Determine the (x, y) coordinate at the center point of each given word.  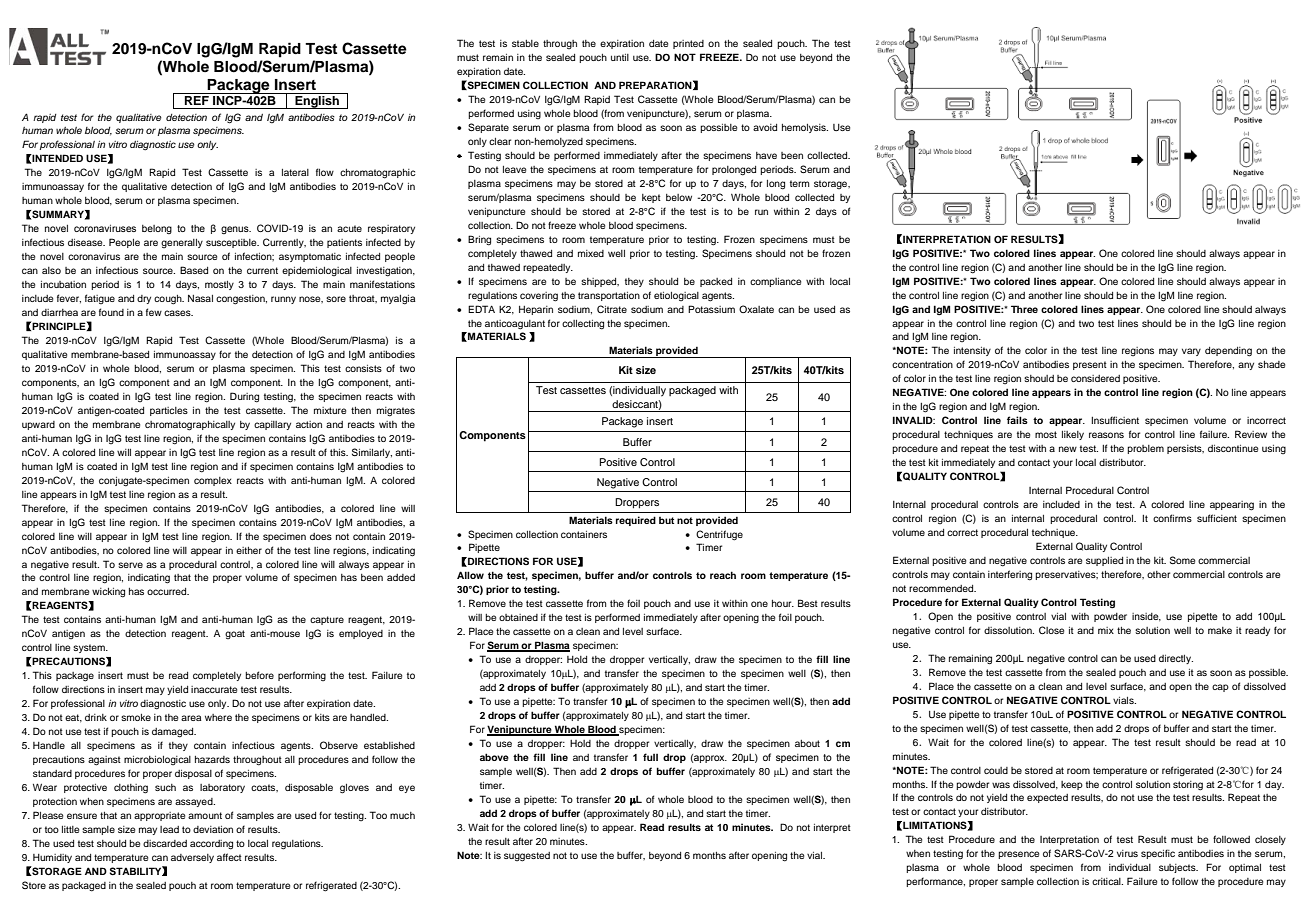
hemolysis (805, 128)
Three (1024, 309)
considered (1095, 378)
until (620, 57)
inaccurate (214, 689)
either (249, 550)
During (244, 397)
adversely (192, 858)
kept (651, 198)
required (636, 521)
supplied (1104, 561)
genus (236, 230)
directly (1176, 659)
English (317, 102)
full (650, 757)
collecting (583, 325)
